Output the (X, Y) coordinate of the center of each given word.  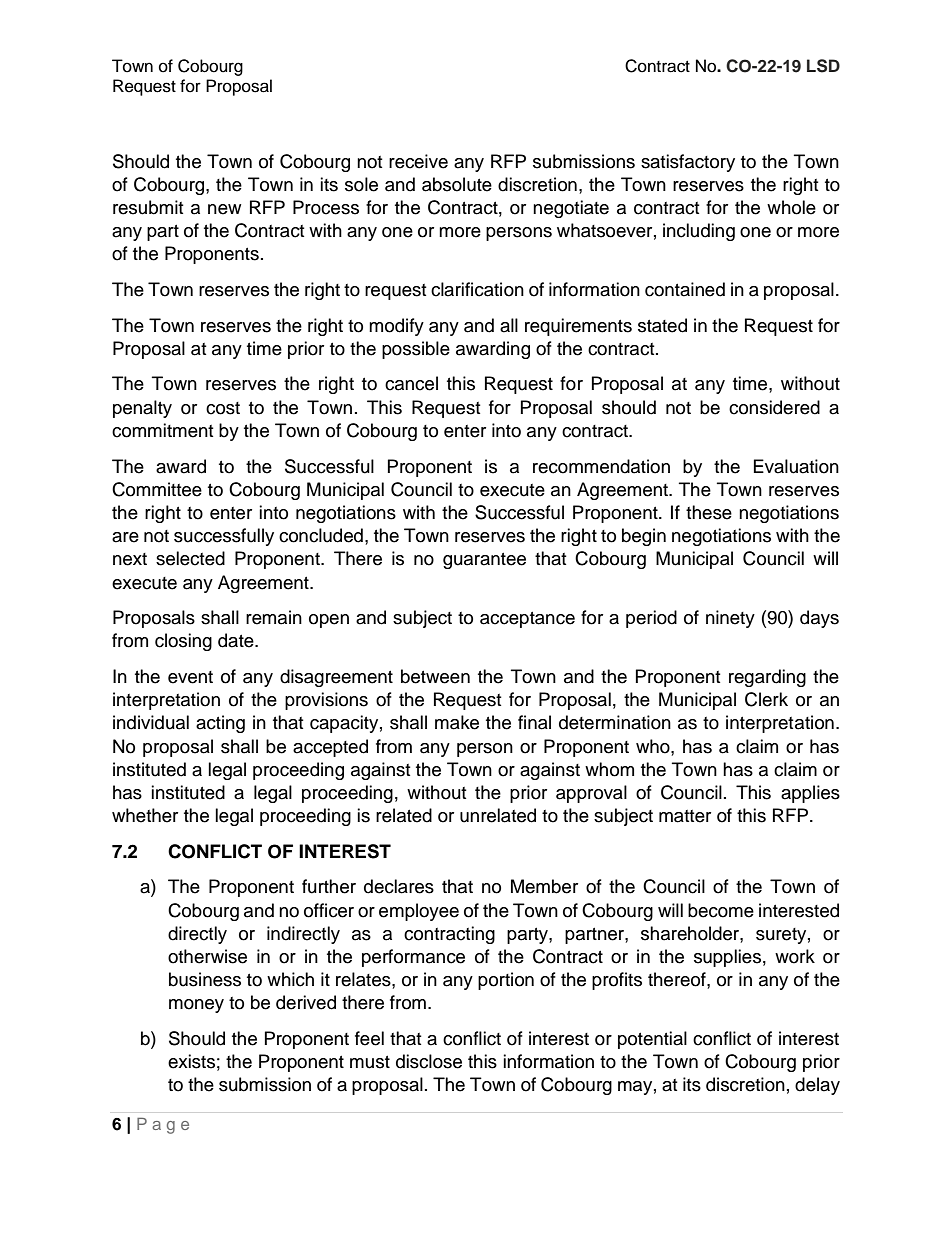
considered (774, 407)
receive (418, 161)
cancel (411, 383)
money (196, 1006)
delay (817, 1086)
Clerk (766, 699)
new (224, 209)
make (457, 722)
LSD (823, 66)
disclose (429, 1061)
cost (223, 408)
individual (151, 722)
